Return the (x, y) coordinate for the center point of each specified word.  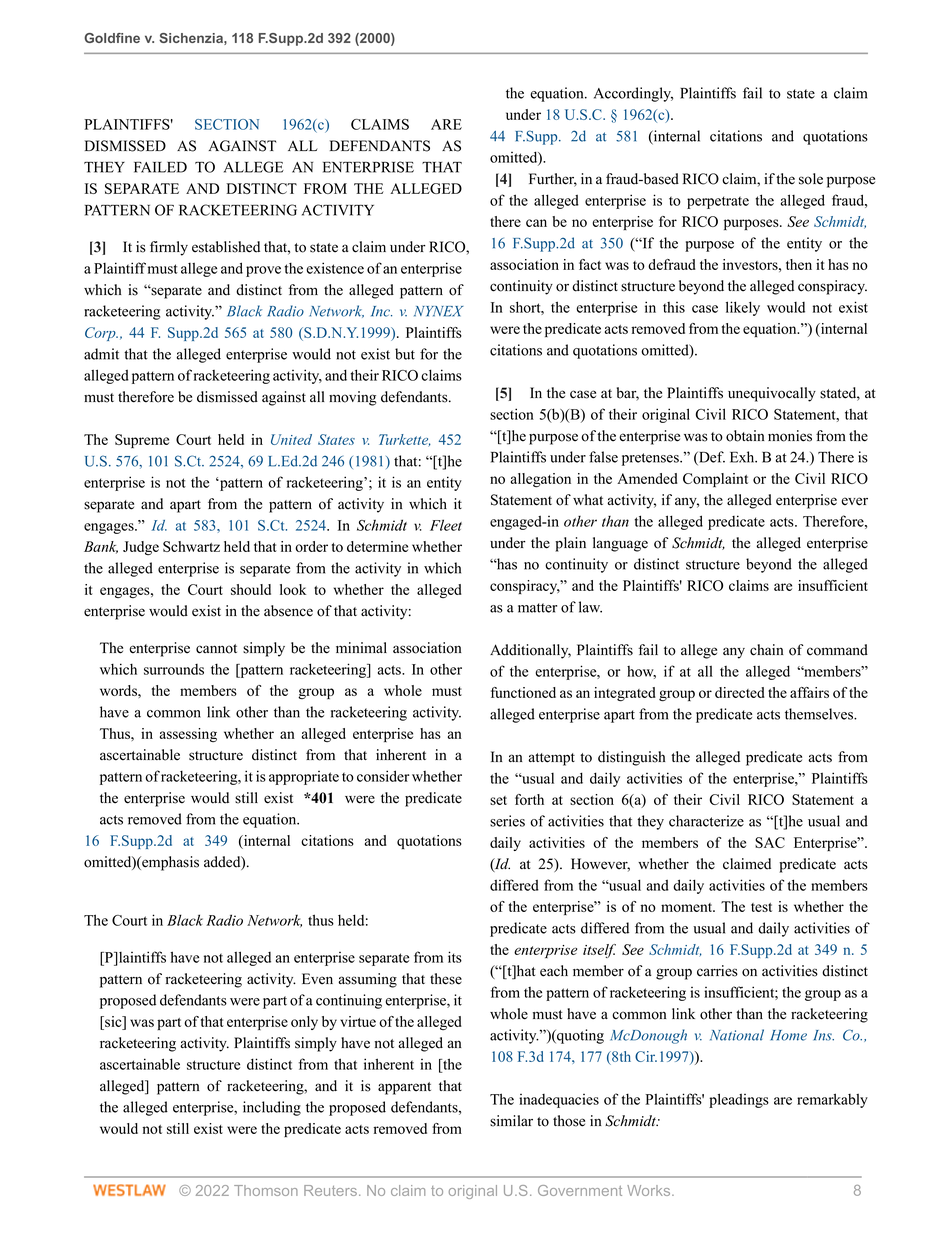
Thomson (266, 1190)
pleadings (739, 1100)
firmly (169, 248)
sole (811, 179)
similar (511, 1121)
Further (553, 180)
